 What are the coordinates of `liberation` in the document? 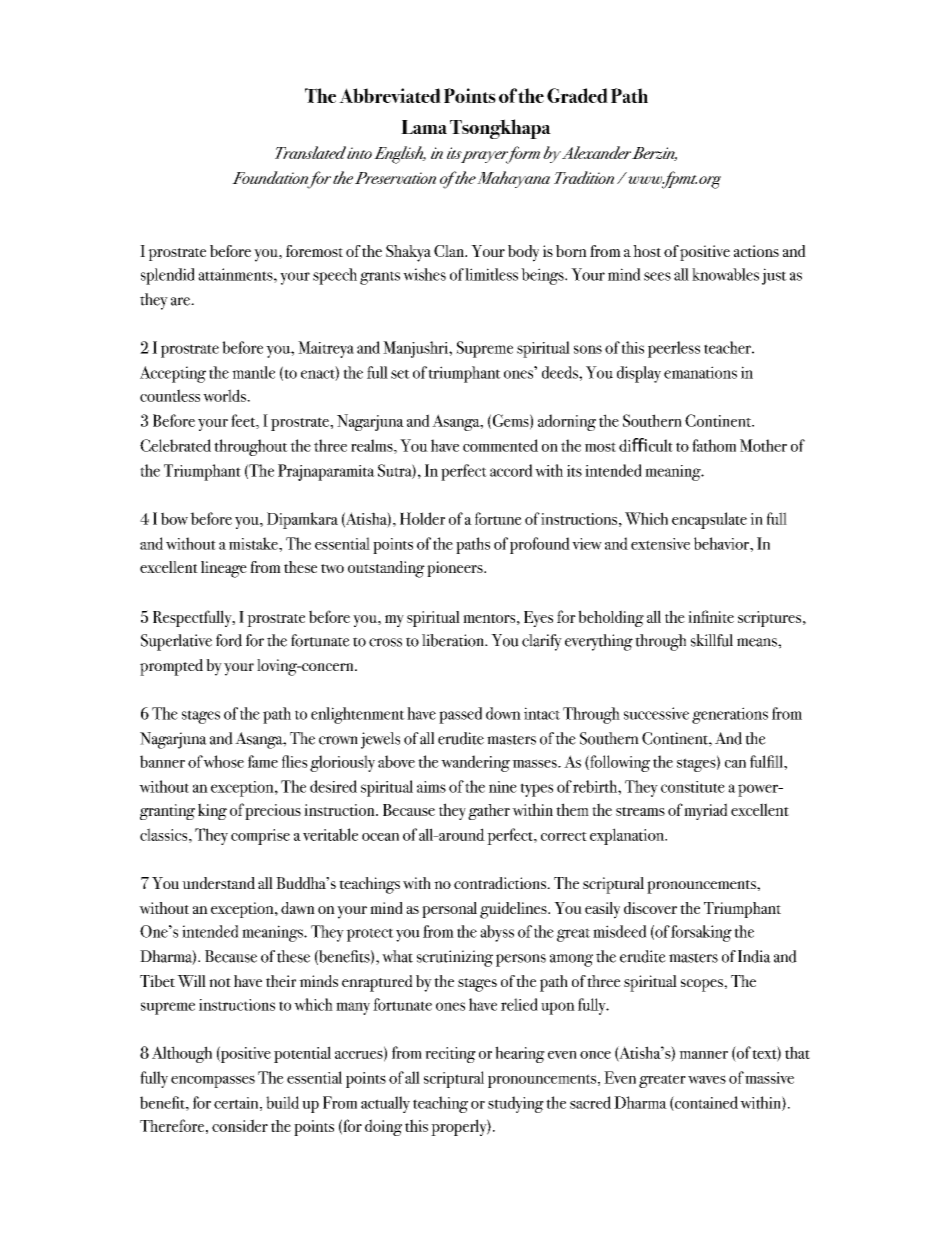 It's located at (454, 640).
